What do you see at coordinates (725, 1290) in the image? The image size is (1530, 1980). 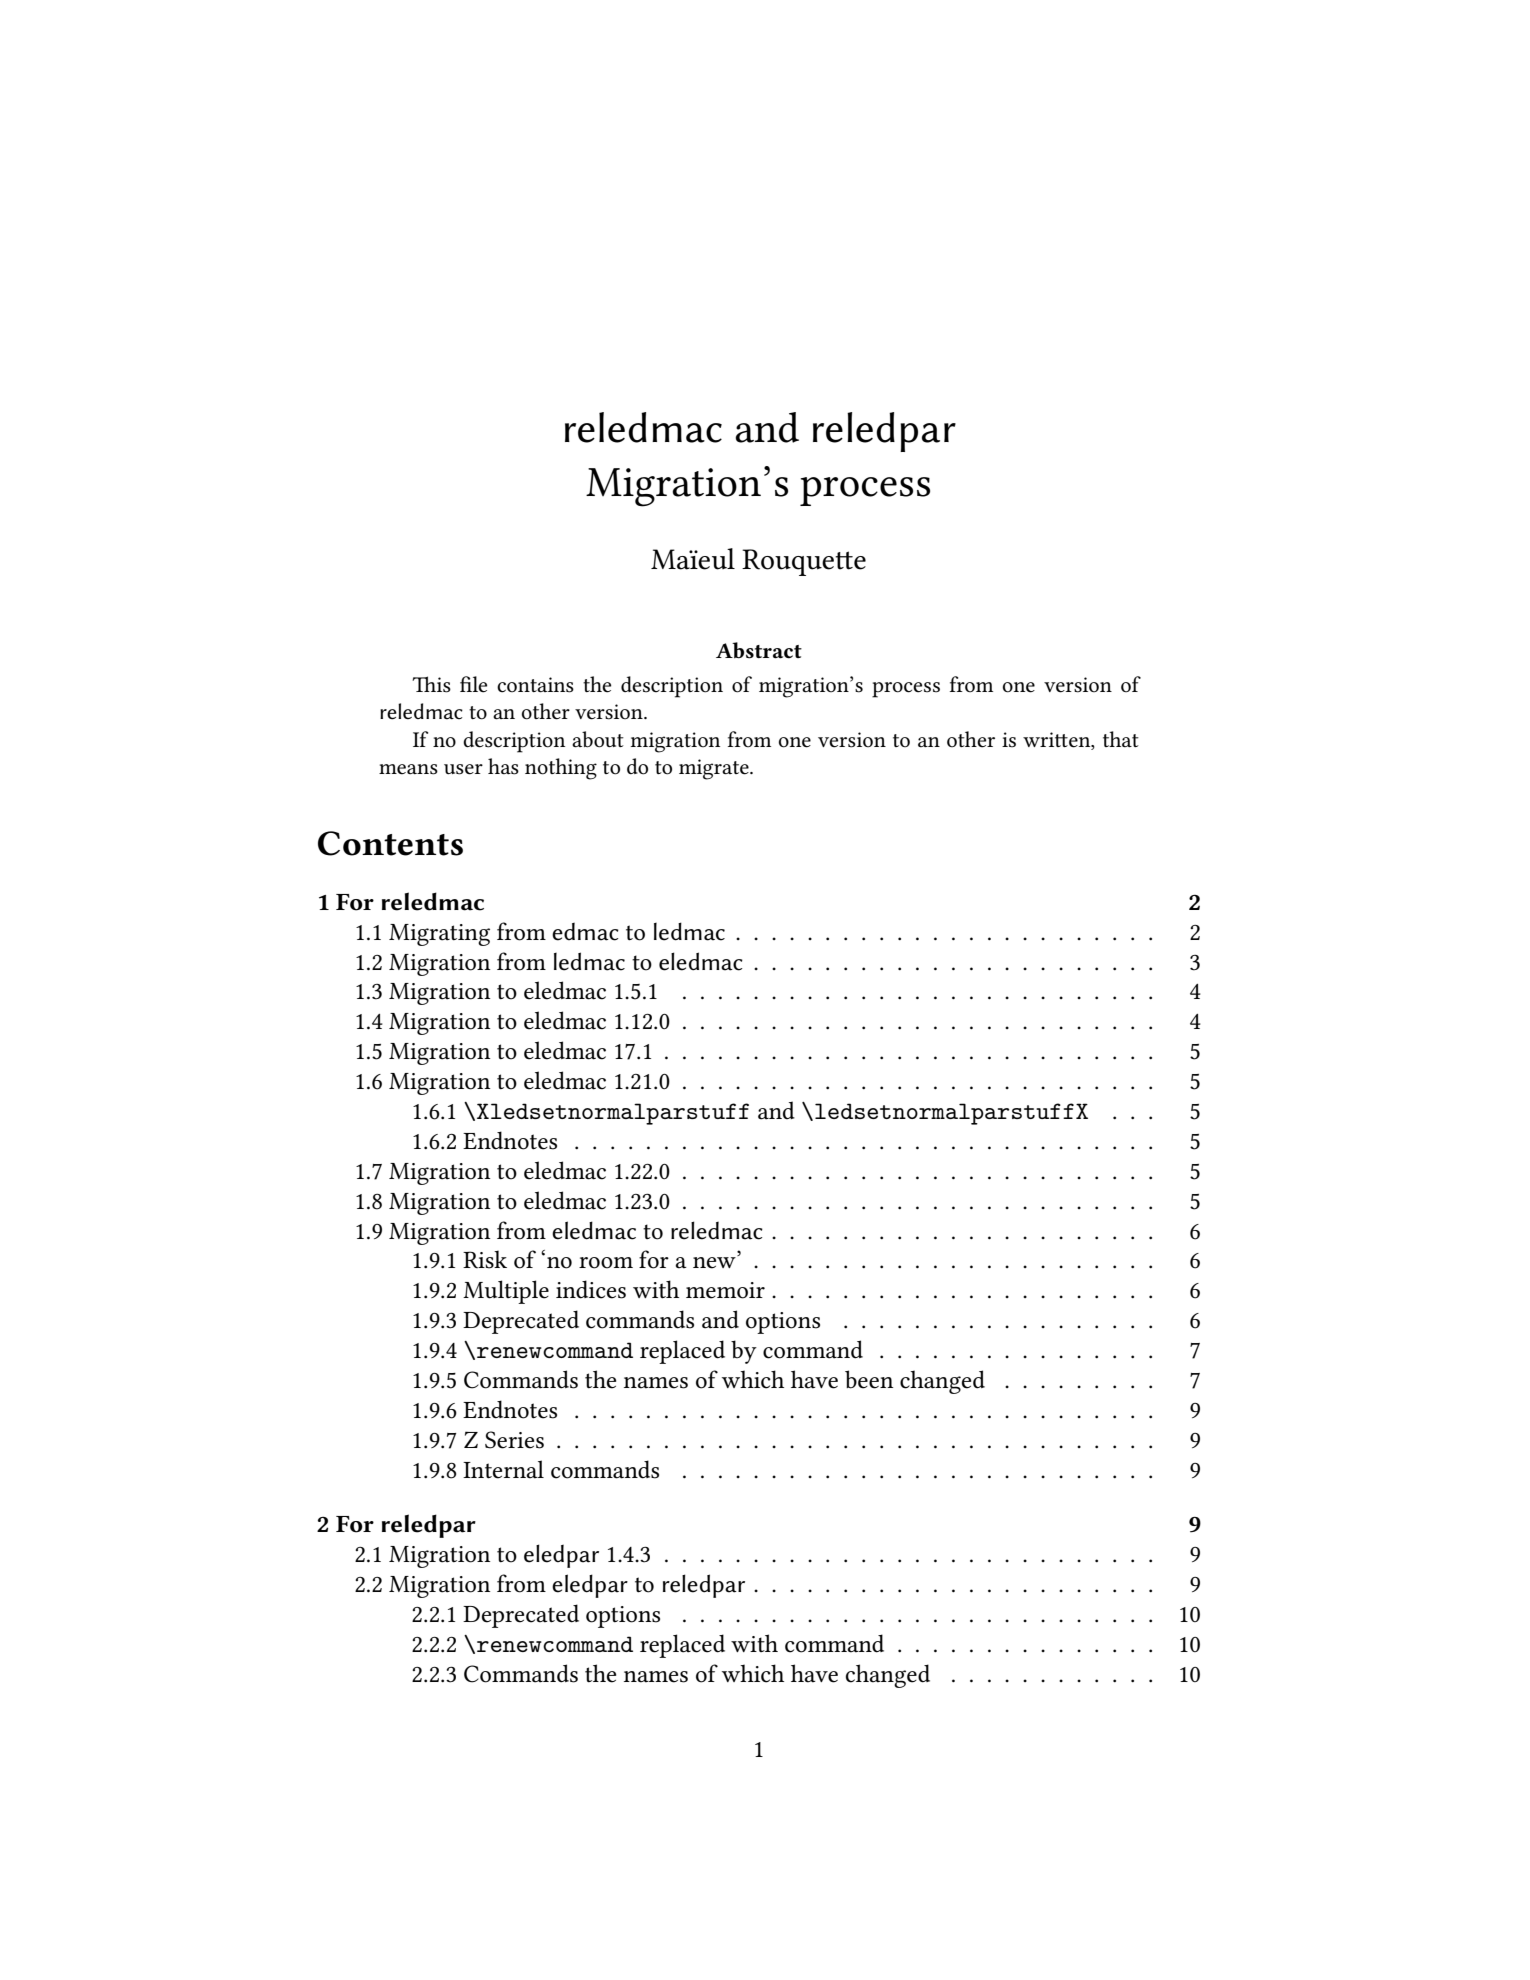 I see `memoir` at bounding box center [725, 1290].
